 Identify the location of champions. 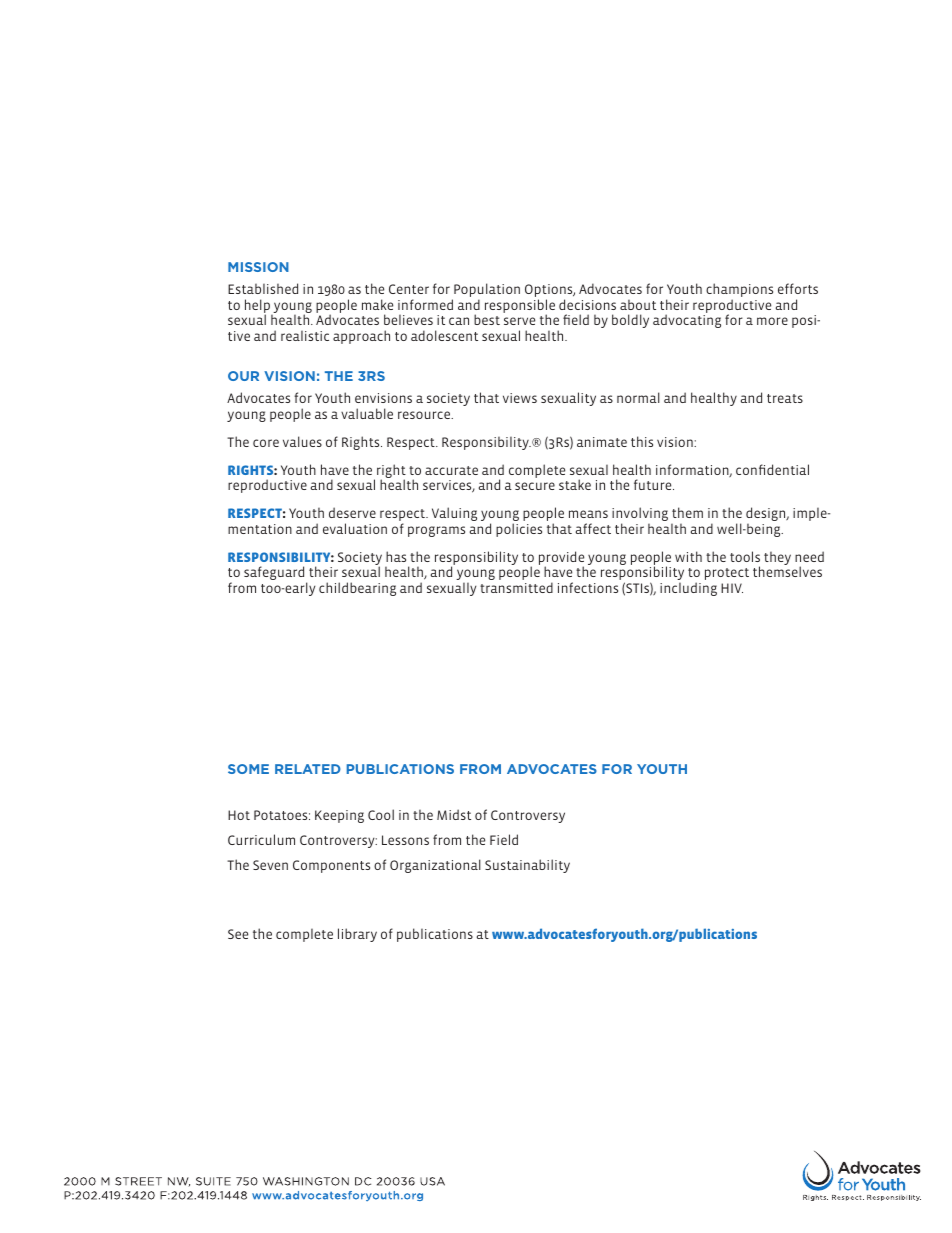
(739, 291).
